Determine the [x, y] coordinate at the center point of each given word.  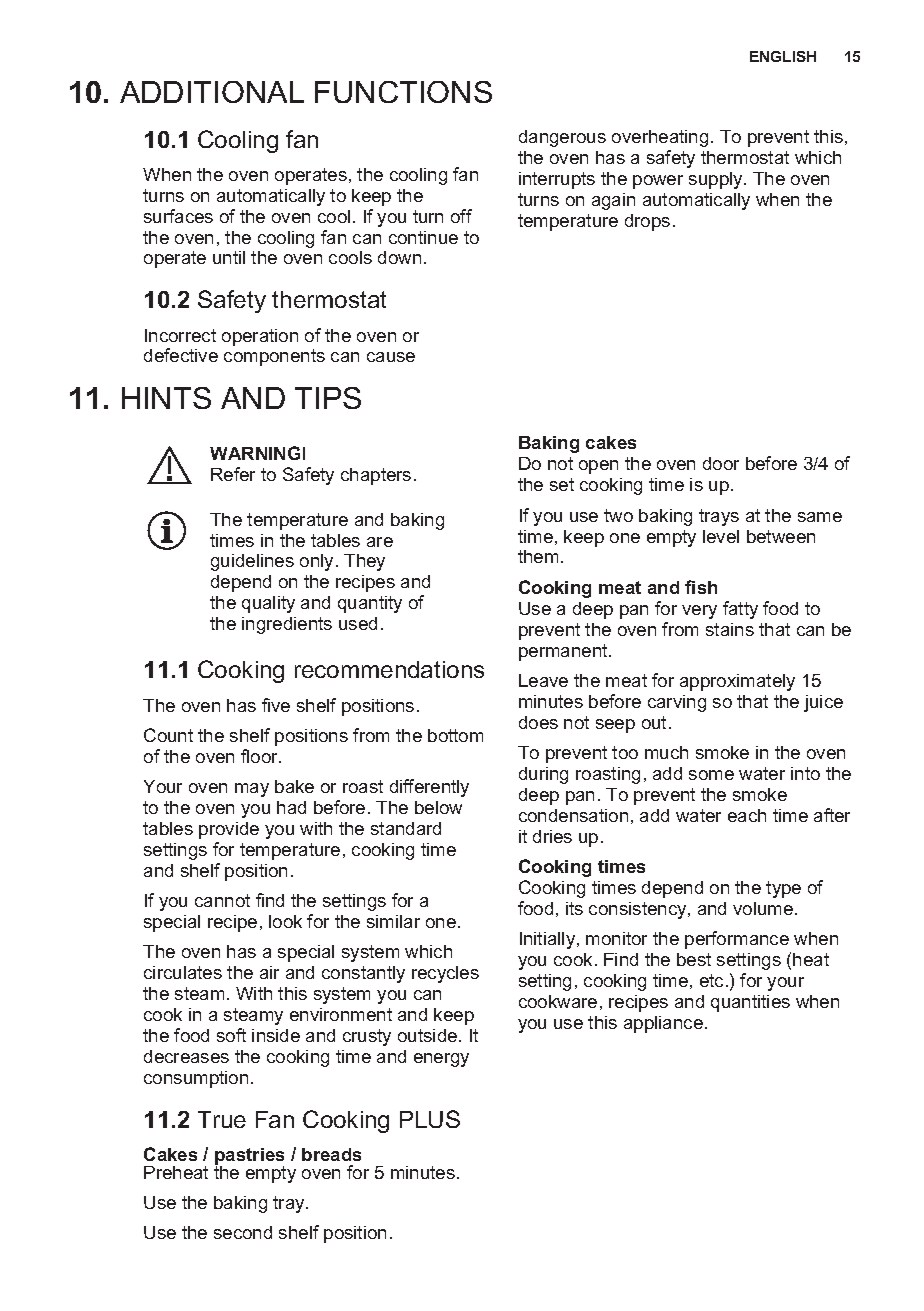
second [243, 1232]
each [747, 815]
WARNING [255, 453]
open [598, 467]
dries [552, 836]
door [721, 463]
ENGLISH [783, 56]
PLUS [430, 1119]
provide [229, 830]
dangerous [562, 138]
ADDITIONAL [212, 92]
